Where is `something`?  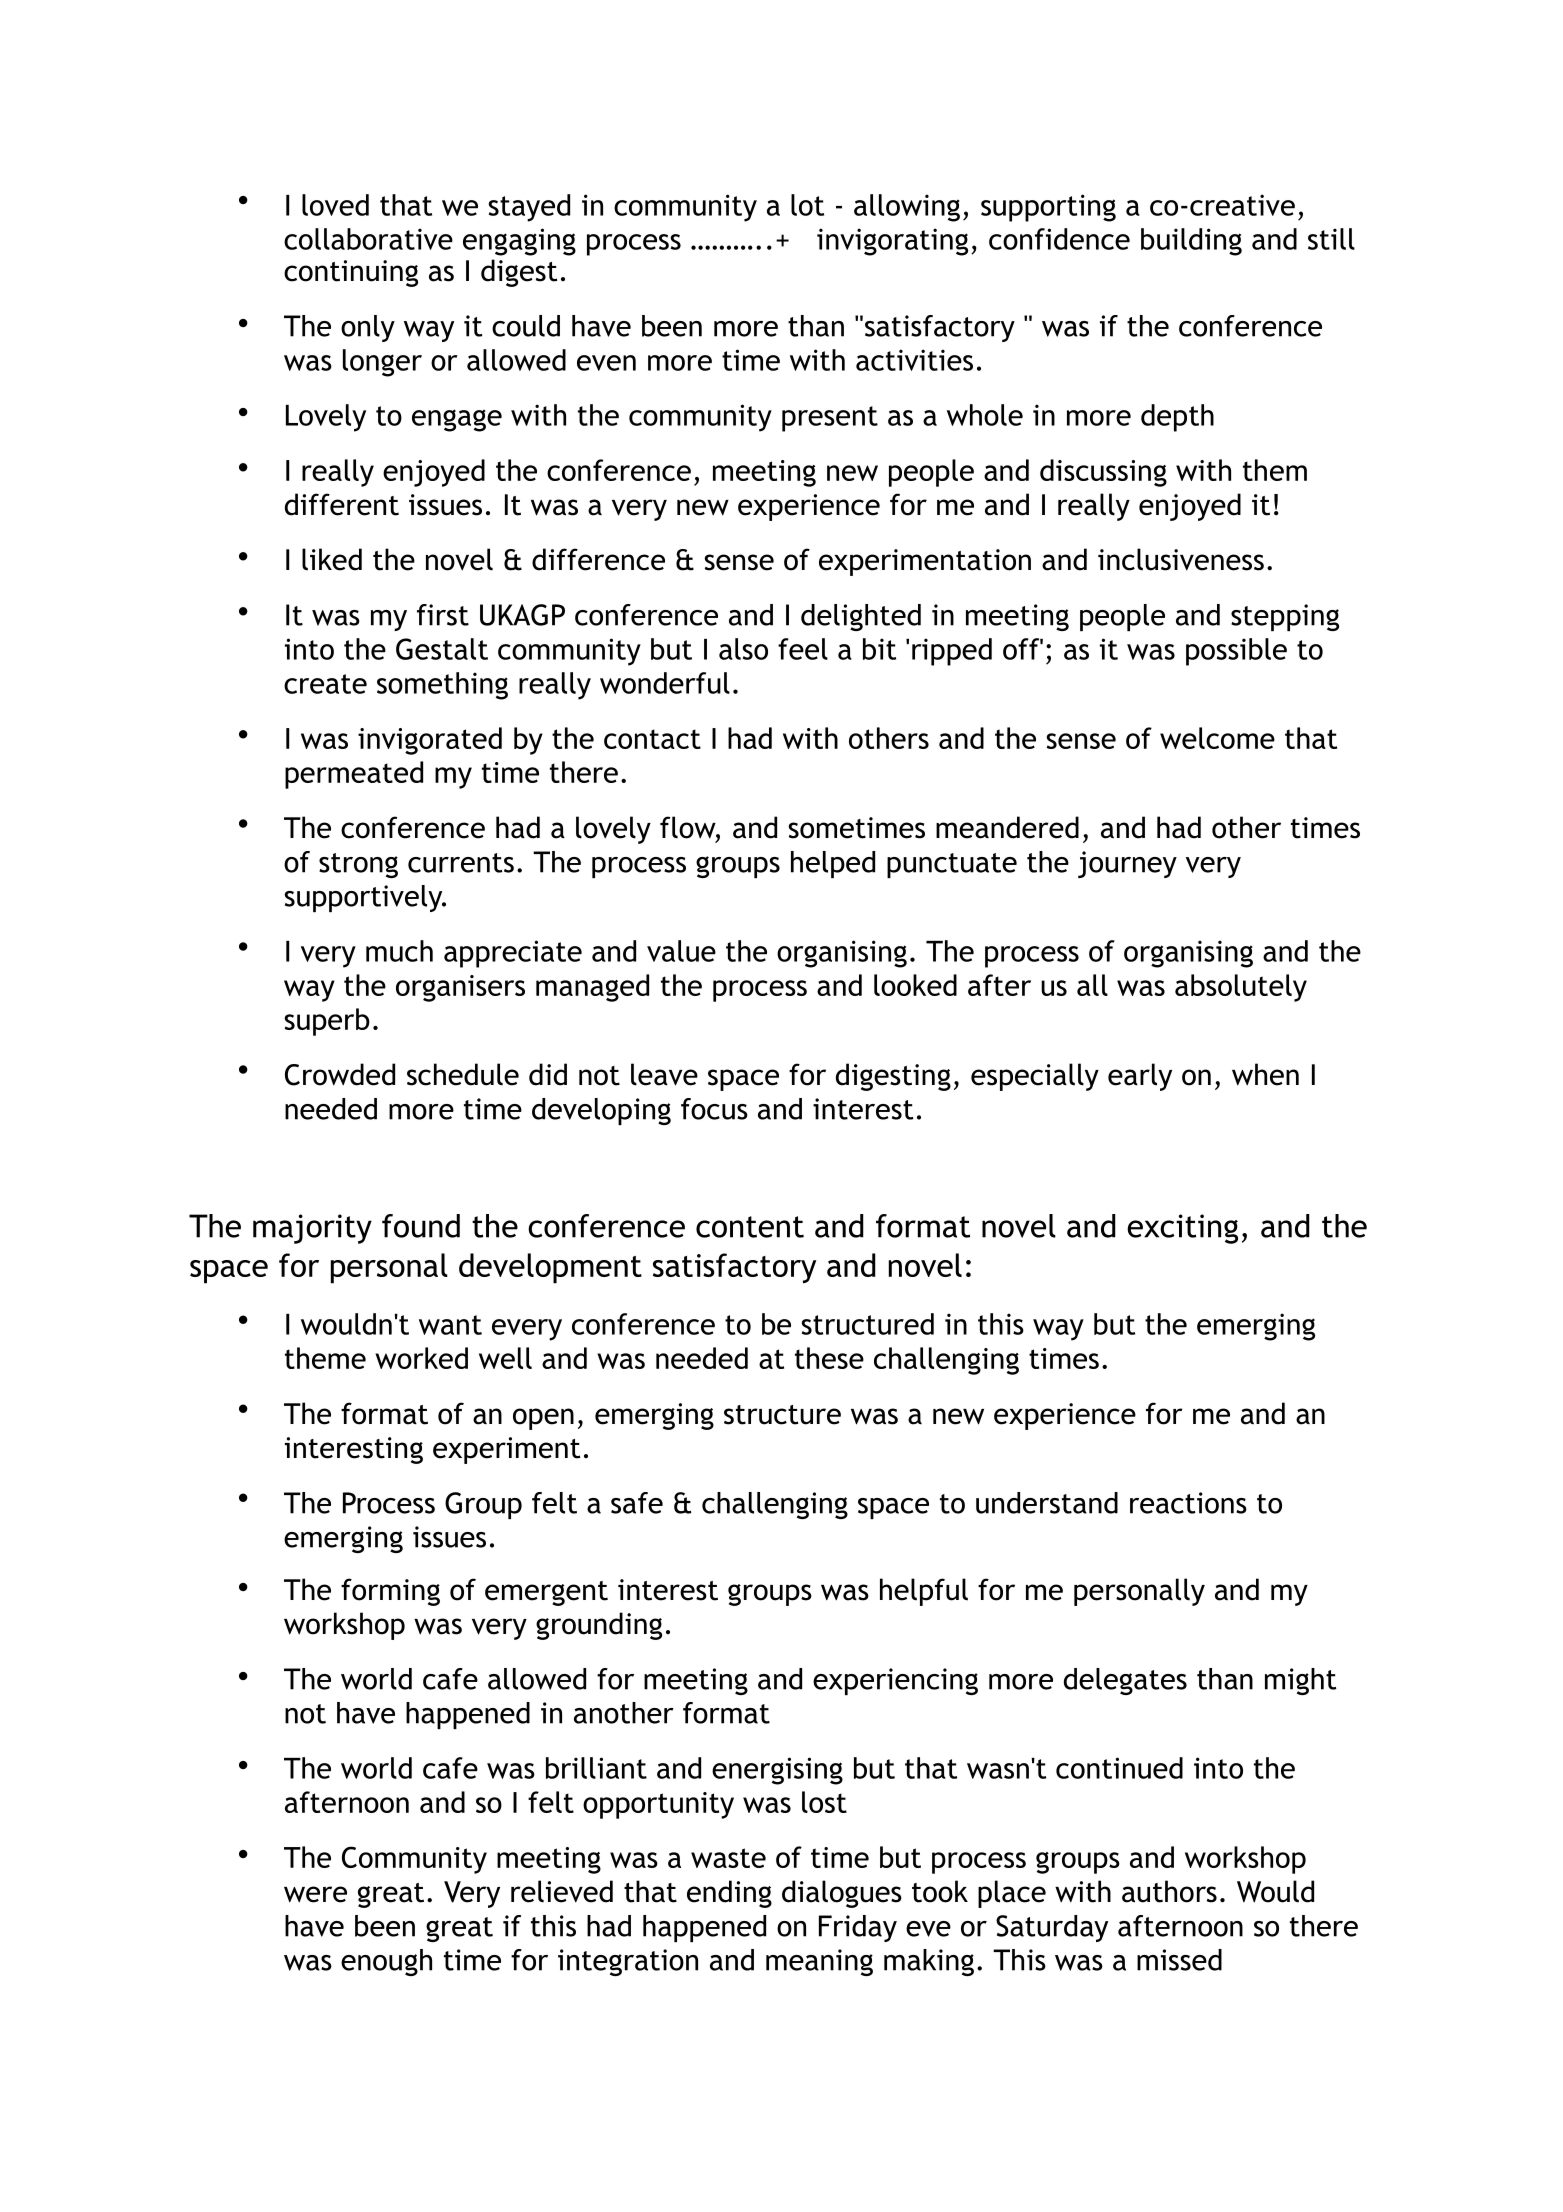
something is located at coordinates (442, 686).
